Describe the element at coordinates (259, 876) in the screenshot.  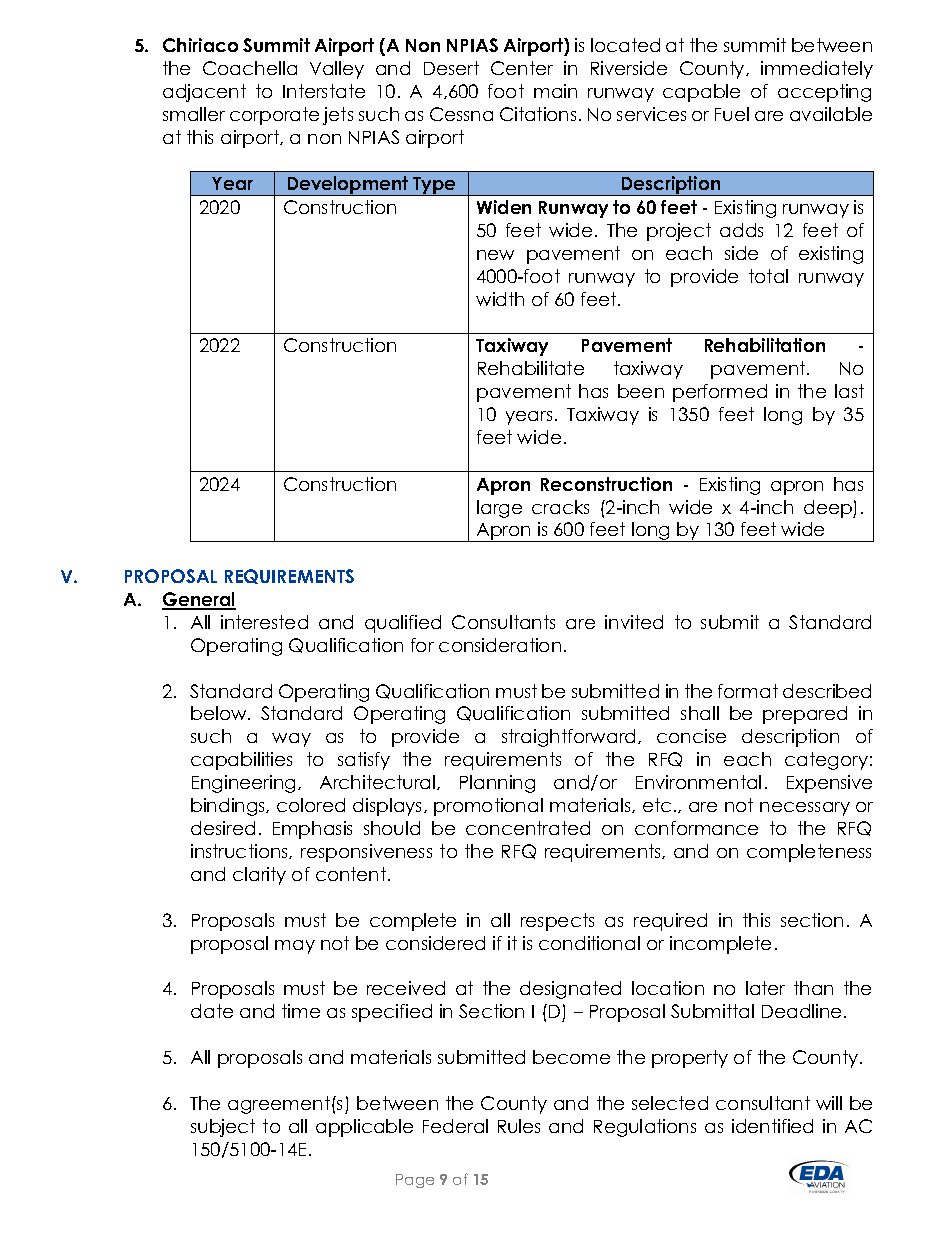
I see `clarity` at that location.
